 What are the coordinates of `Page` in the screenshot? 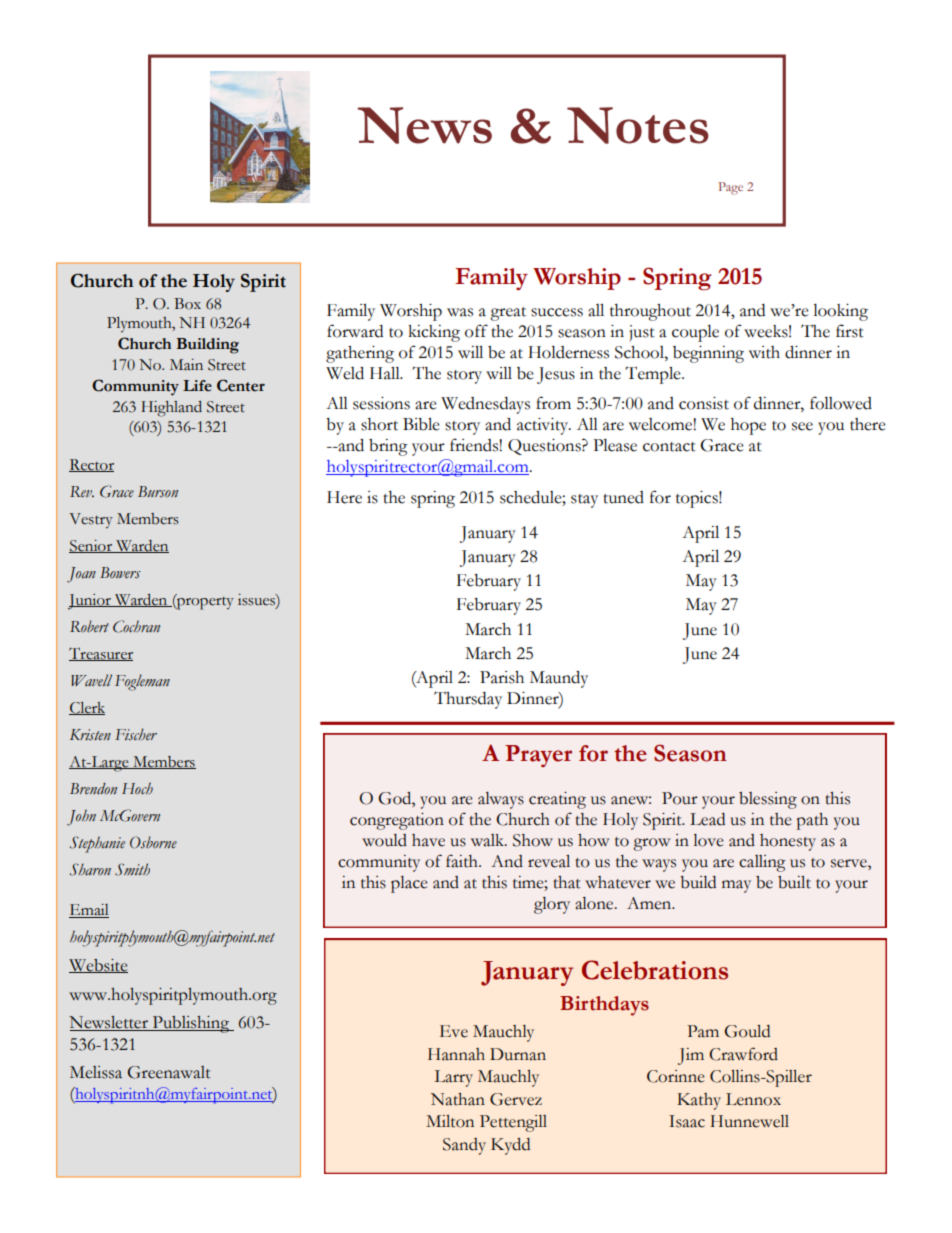 It's located at (731, 188).
